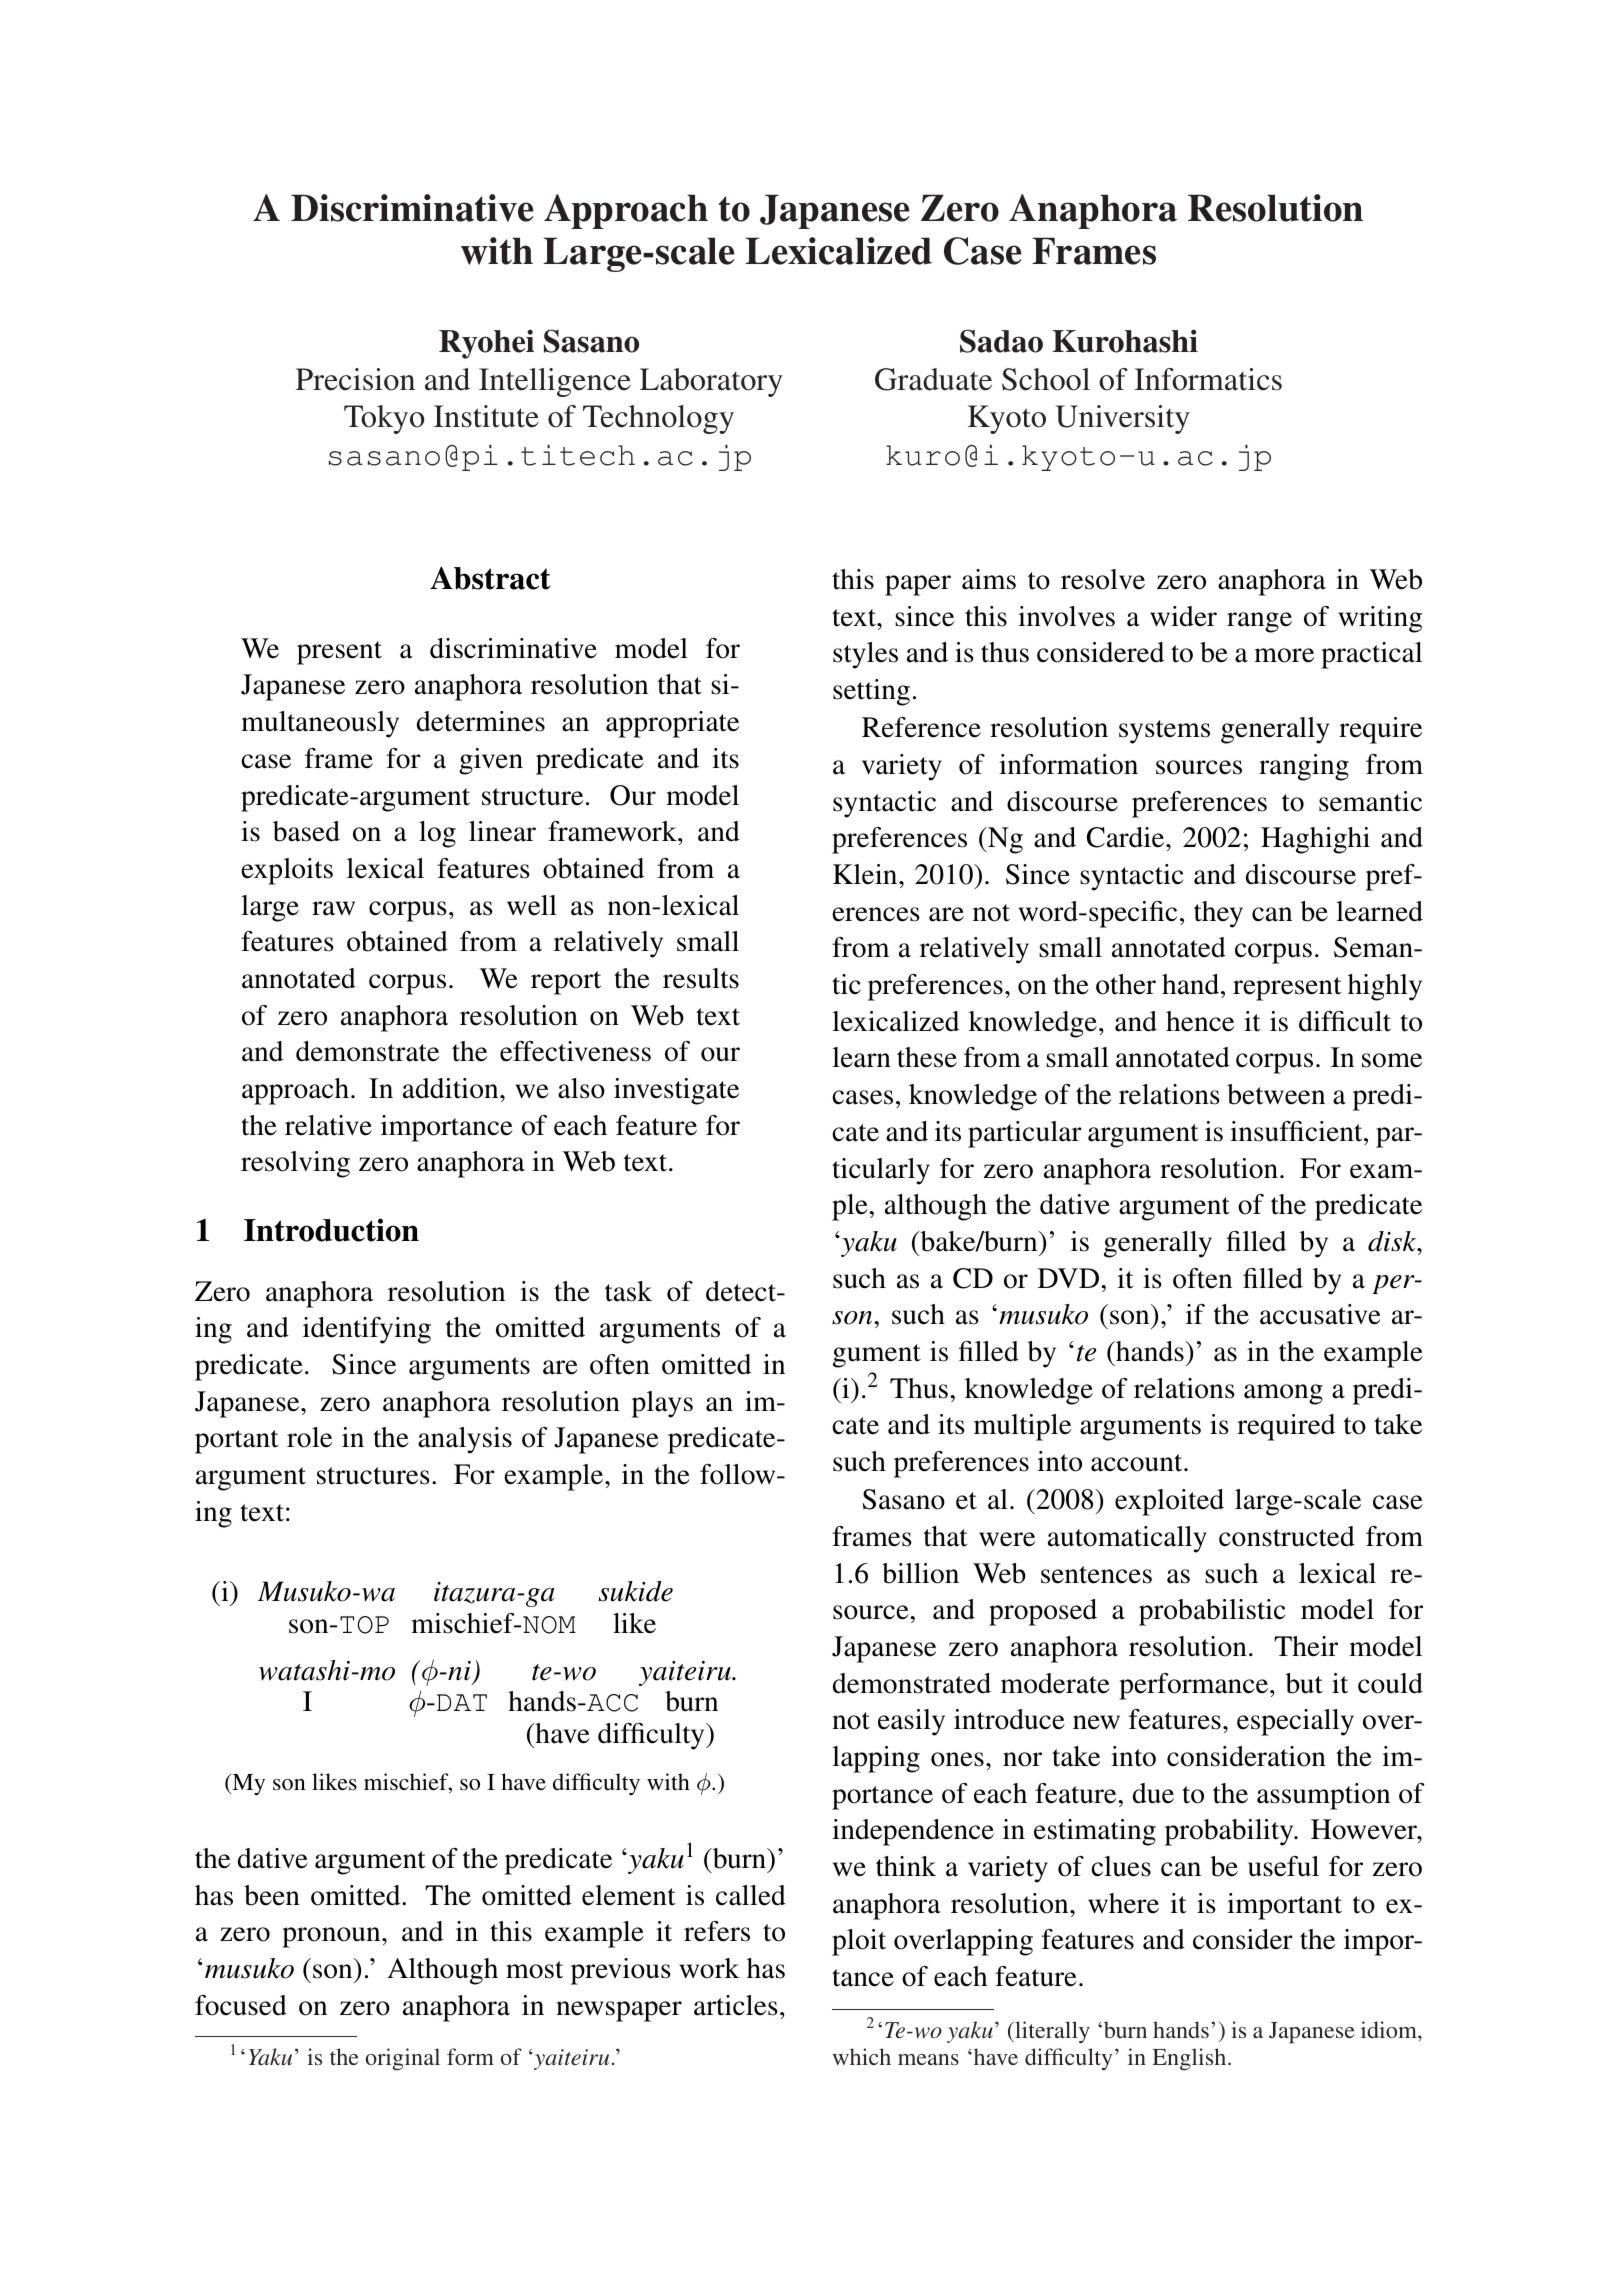 This document has width=1612, height=2279. Describe the element at coordinates (1122, 419) in the document. I see `University` at that location.
